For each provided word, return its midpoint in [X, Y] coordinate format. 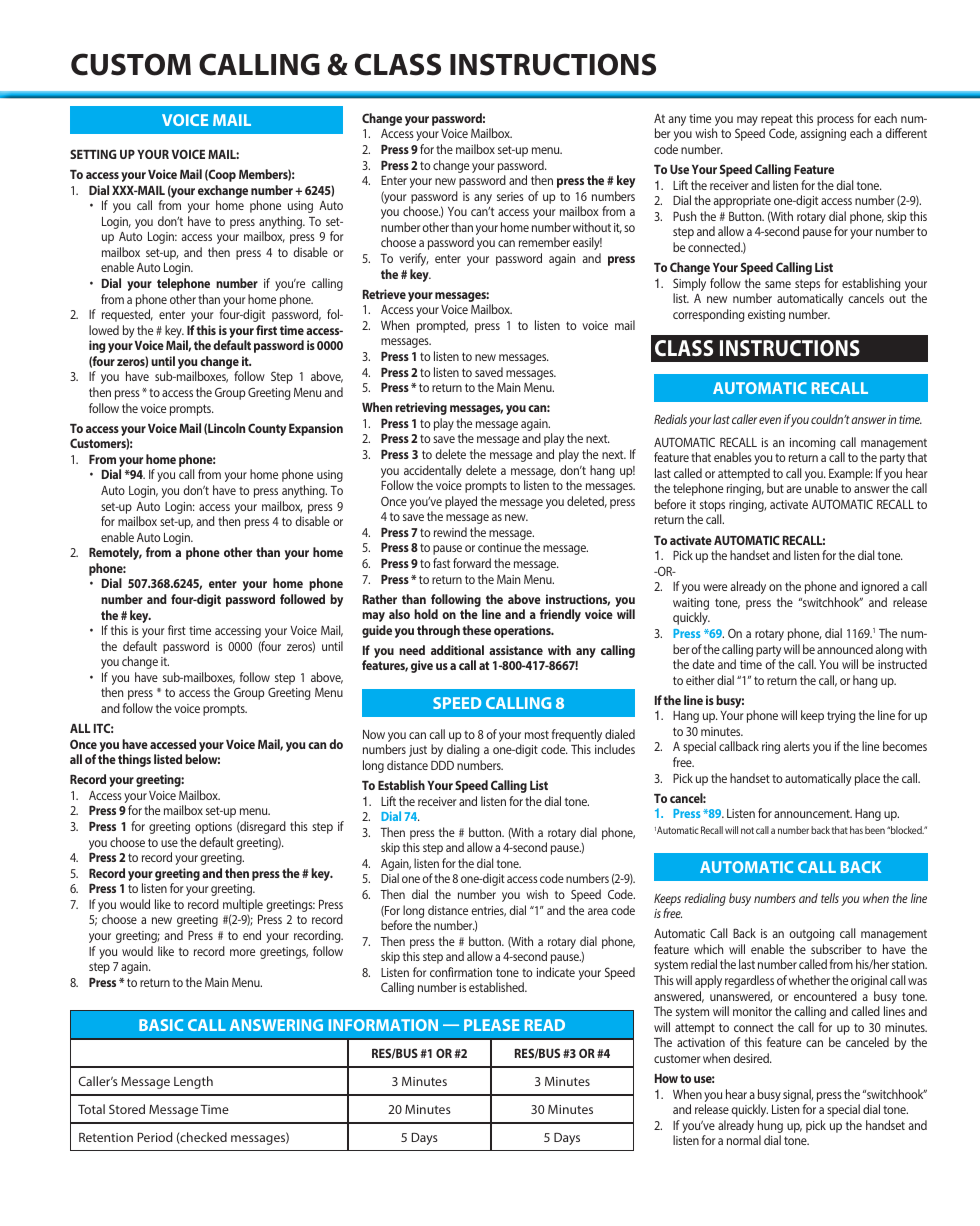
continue [499, 547]
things [134, 760]
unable [821, 488]
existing [766, 316]
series [510, 196]
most [537, 734]
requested [127, 315]
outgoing [811, 935]
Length [193, 1082]
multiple [243, 905]
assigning [823, 135]
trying [841, 717]
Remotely [115, 553]
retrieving [421, 408]
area [598, 911]
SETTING [93, 154]
